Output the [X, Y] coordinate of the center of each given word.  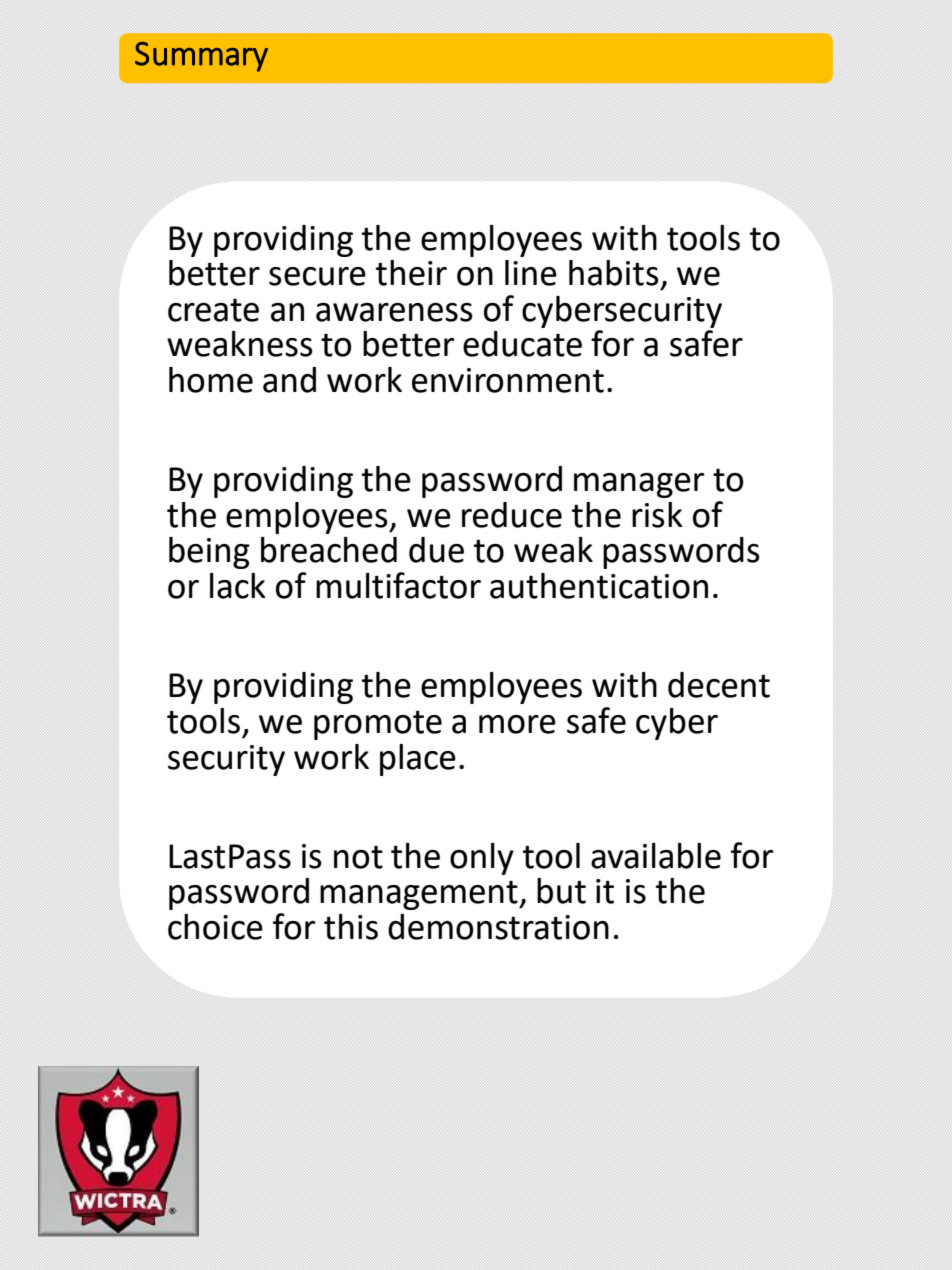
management [420, 895]
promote [378, 725]
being [209, 553]
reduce [512, 515]
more [517, 724]
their [411, 273]
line [531, 273]
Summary [201, 57]
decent [719, 685]
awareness [394, 312]
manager [639, 485]
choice [215, 927]
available [656, 856]
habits [614, 273]
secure [317, 276]
